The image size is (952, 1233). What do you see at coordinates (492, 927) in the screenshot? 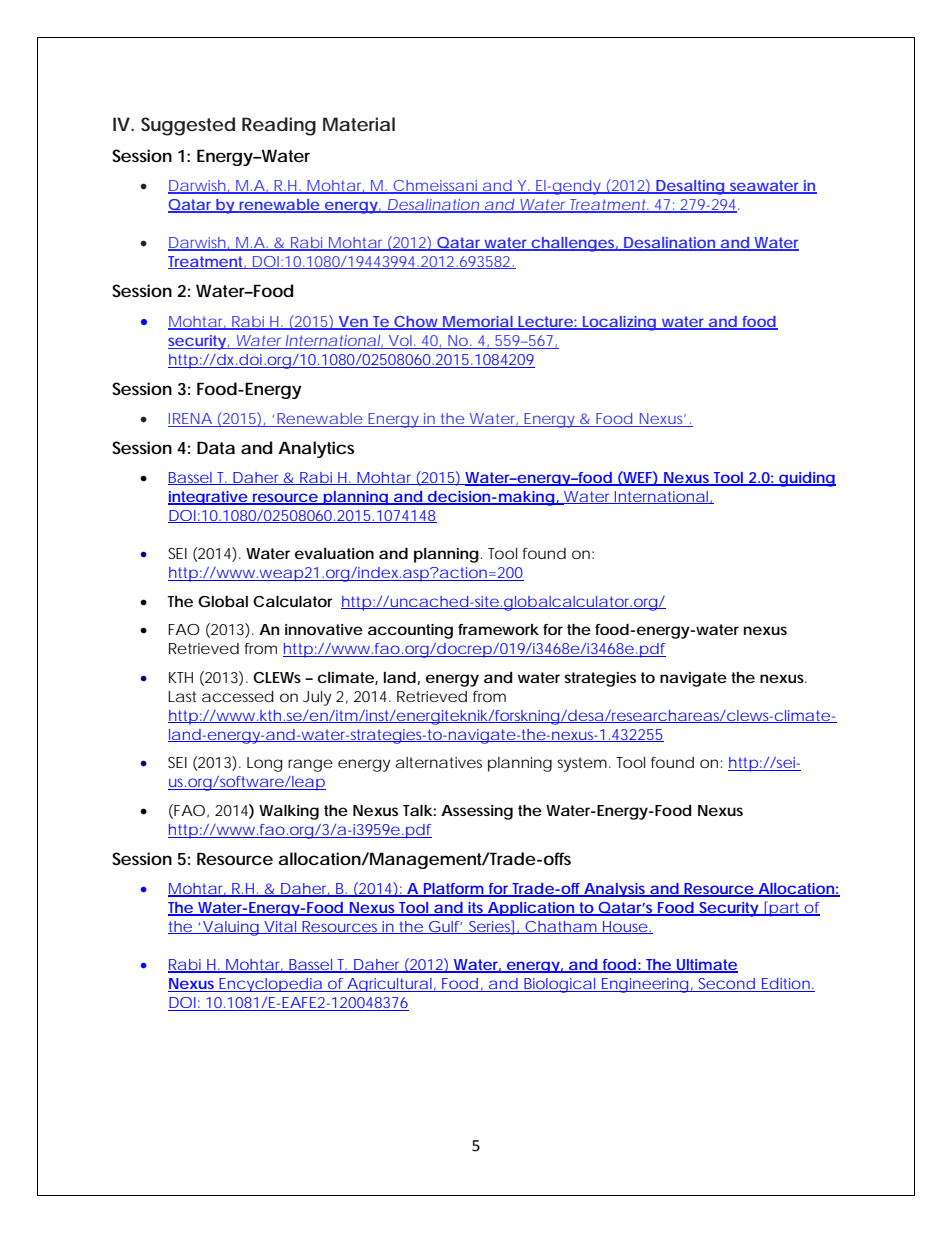
I see `Series` at bounding box center [492, 927].
